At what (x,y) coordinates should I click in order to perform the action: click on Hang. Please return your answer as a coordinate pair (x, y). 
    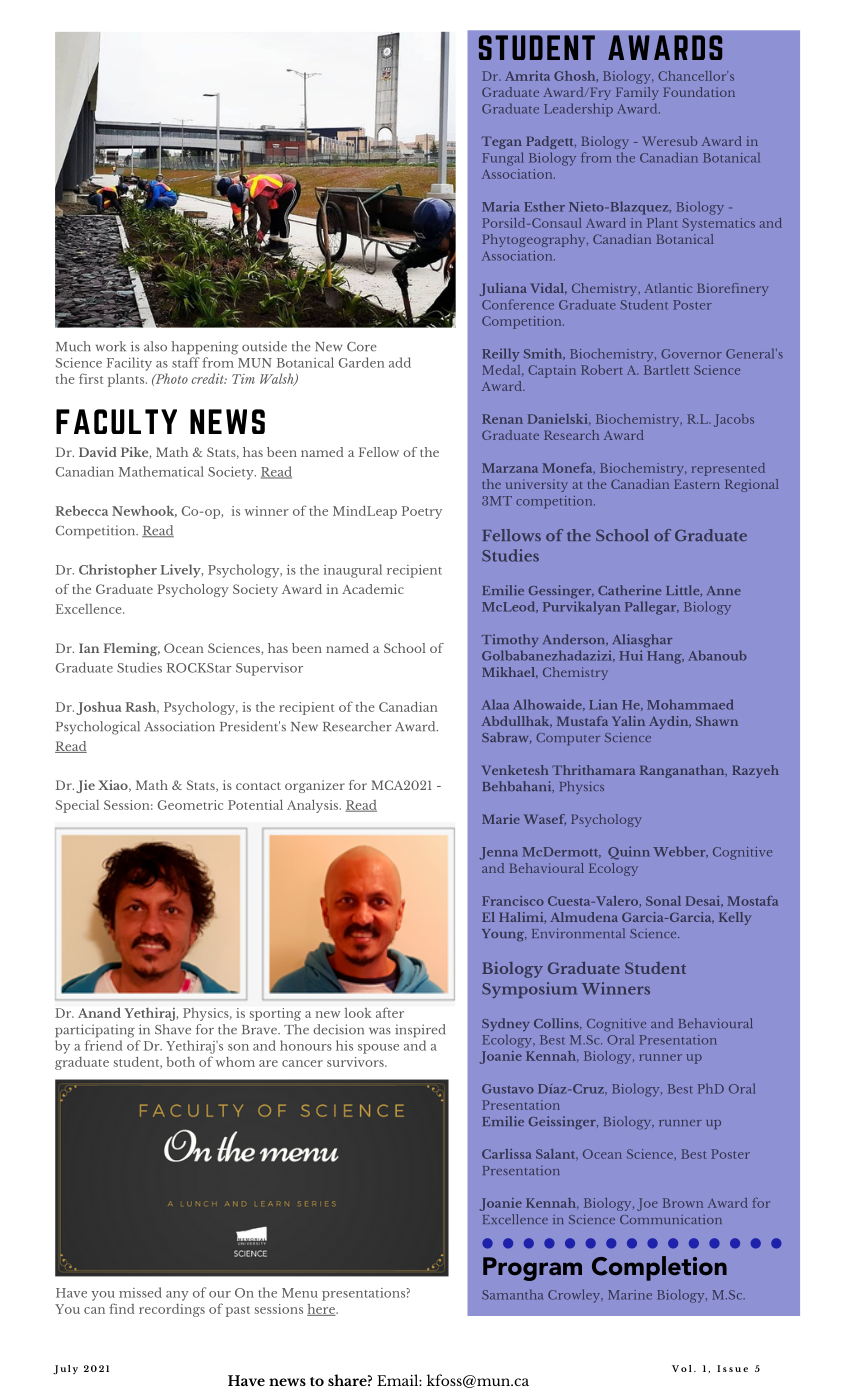
    Looking at the image, I should click on (665, 657).
